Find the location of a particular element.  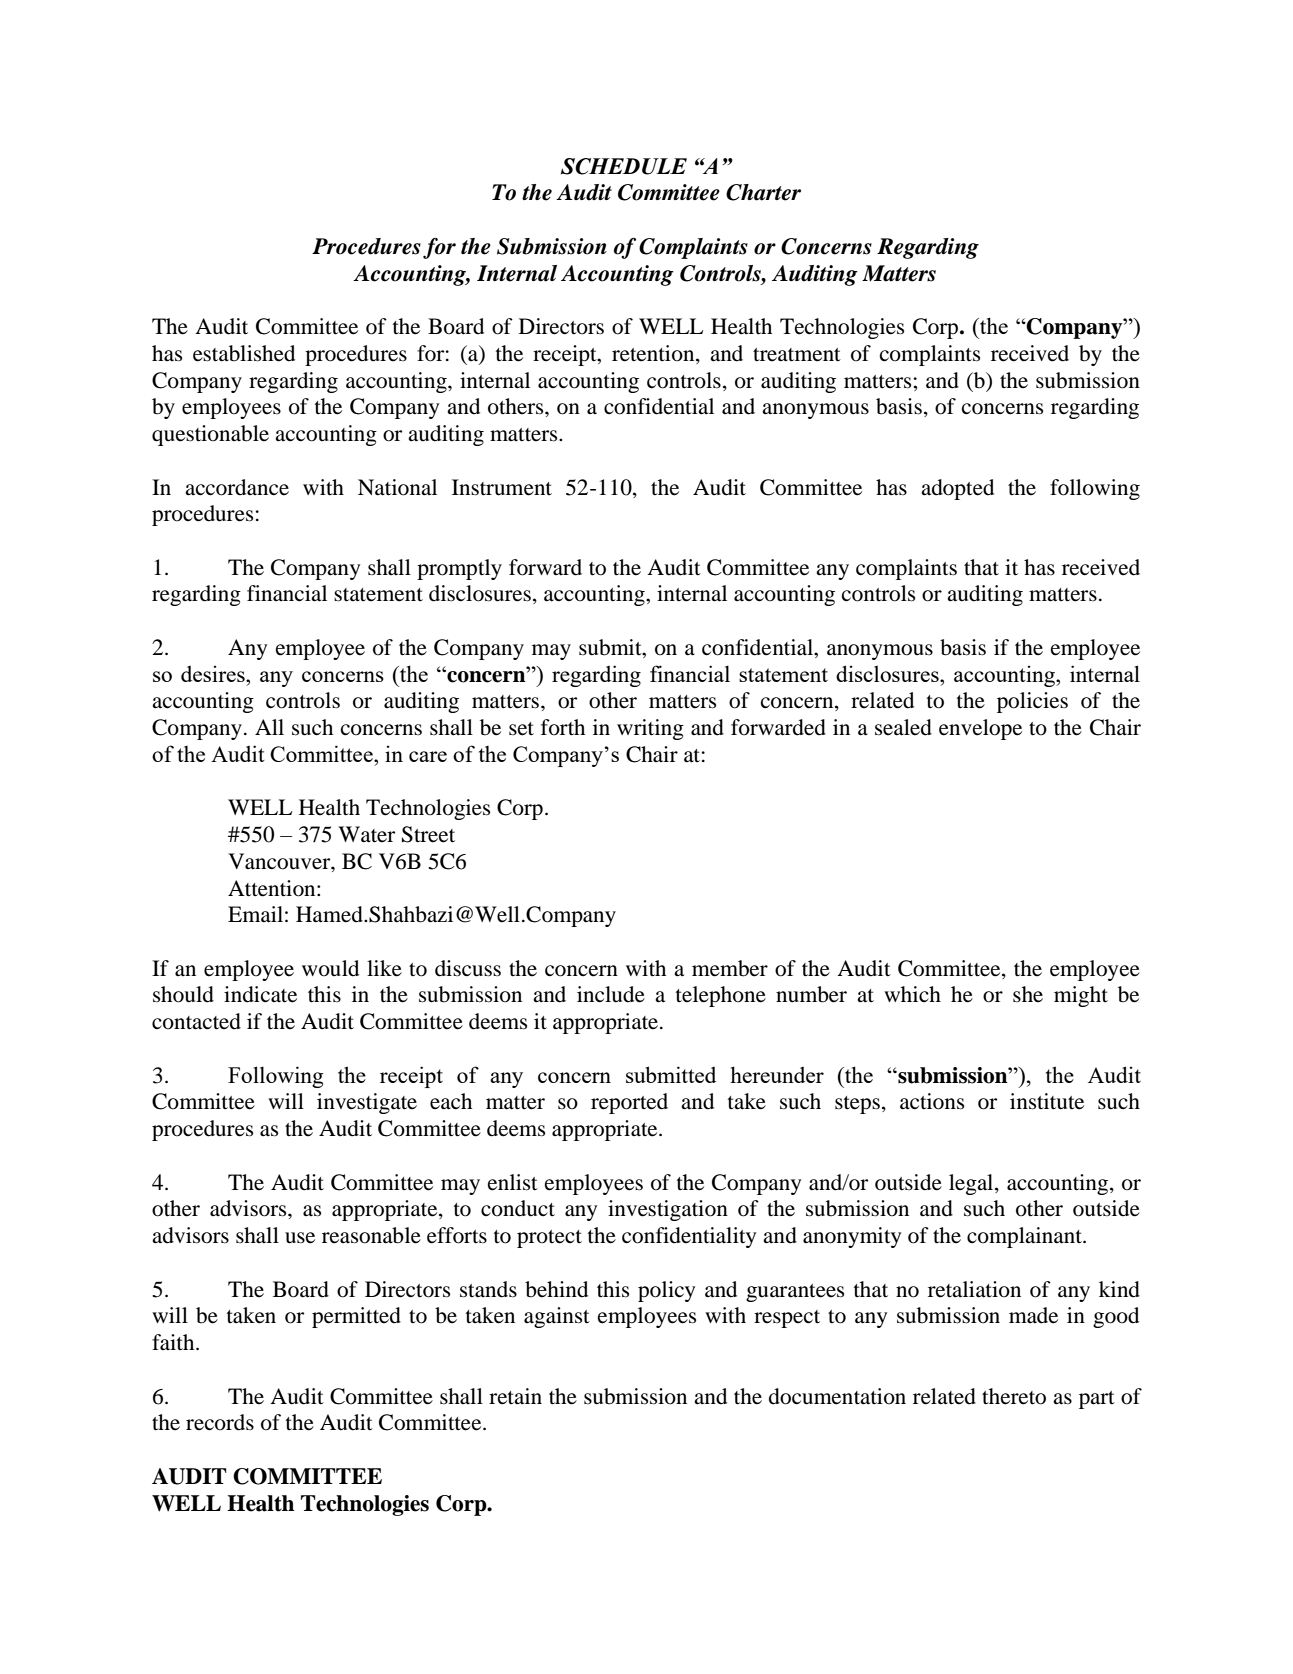

retain is located at coordinates (515, 1396).
